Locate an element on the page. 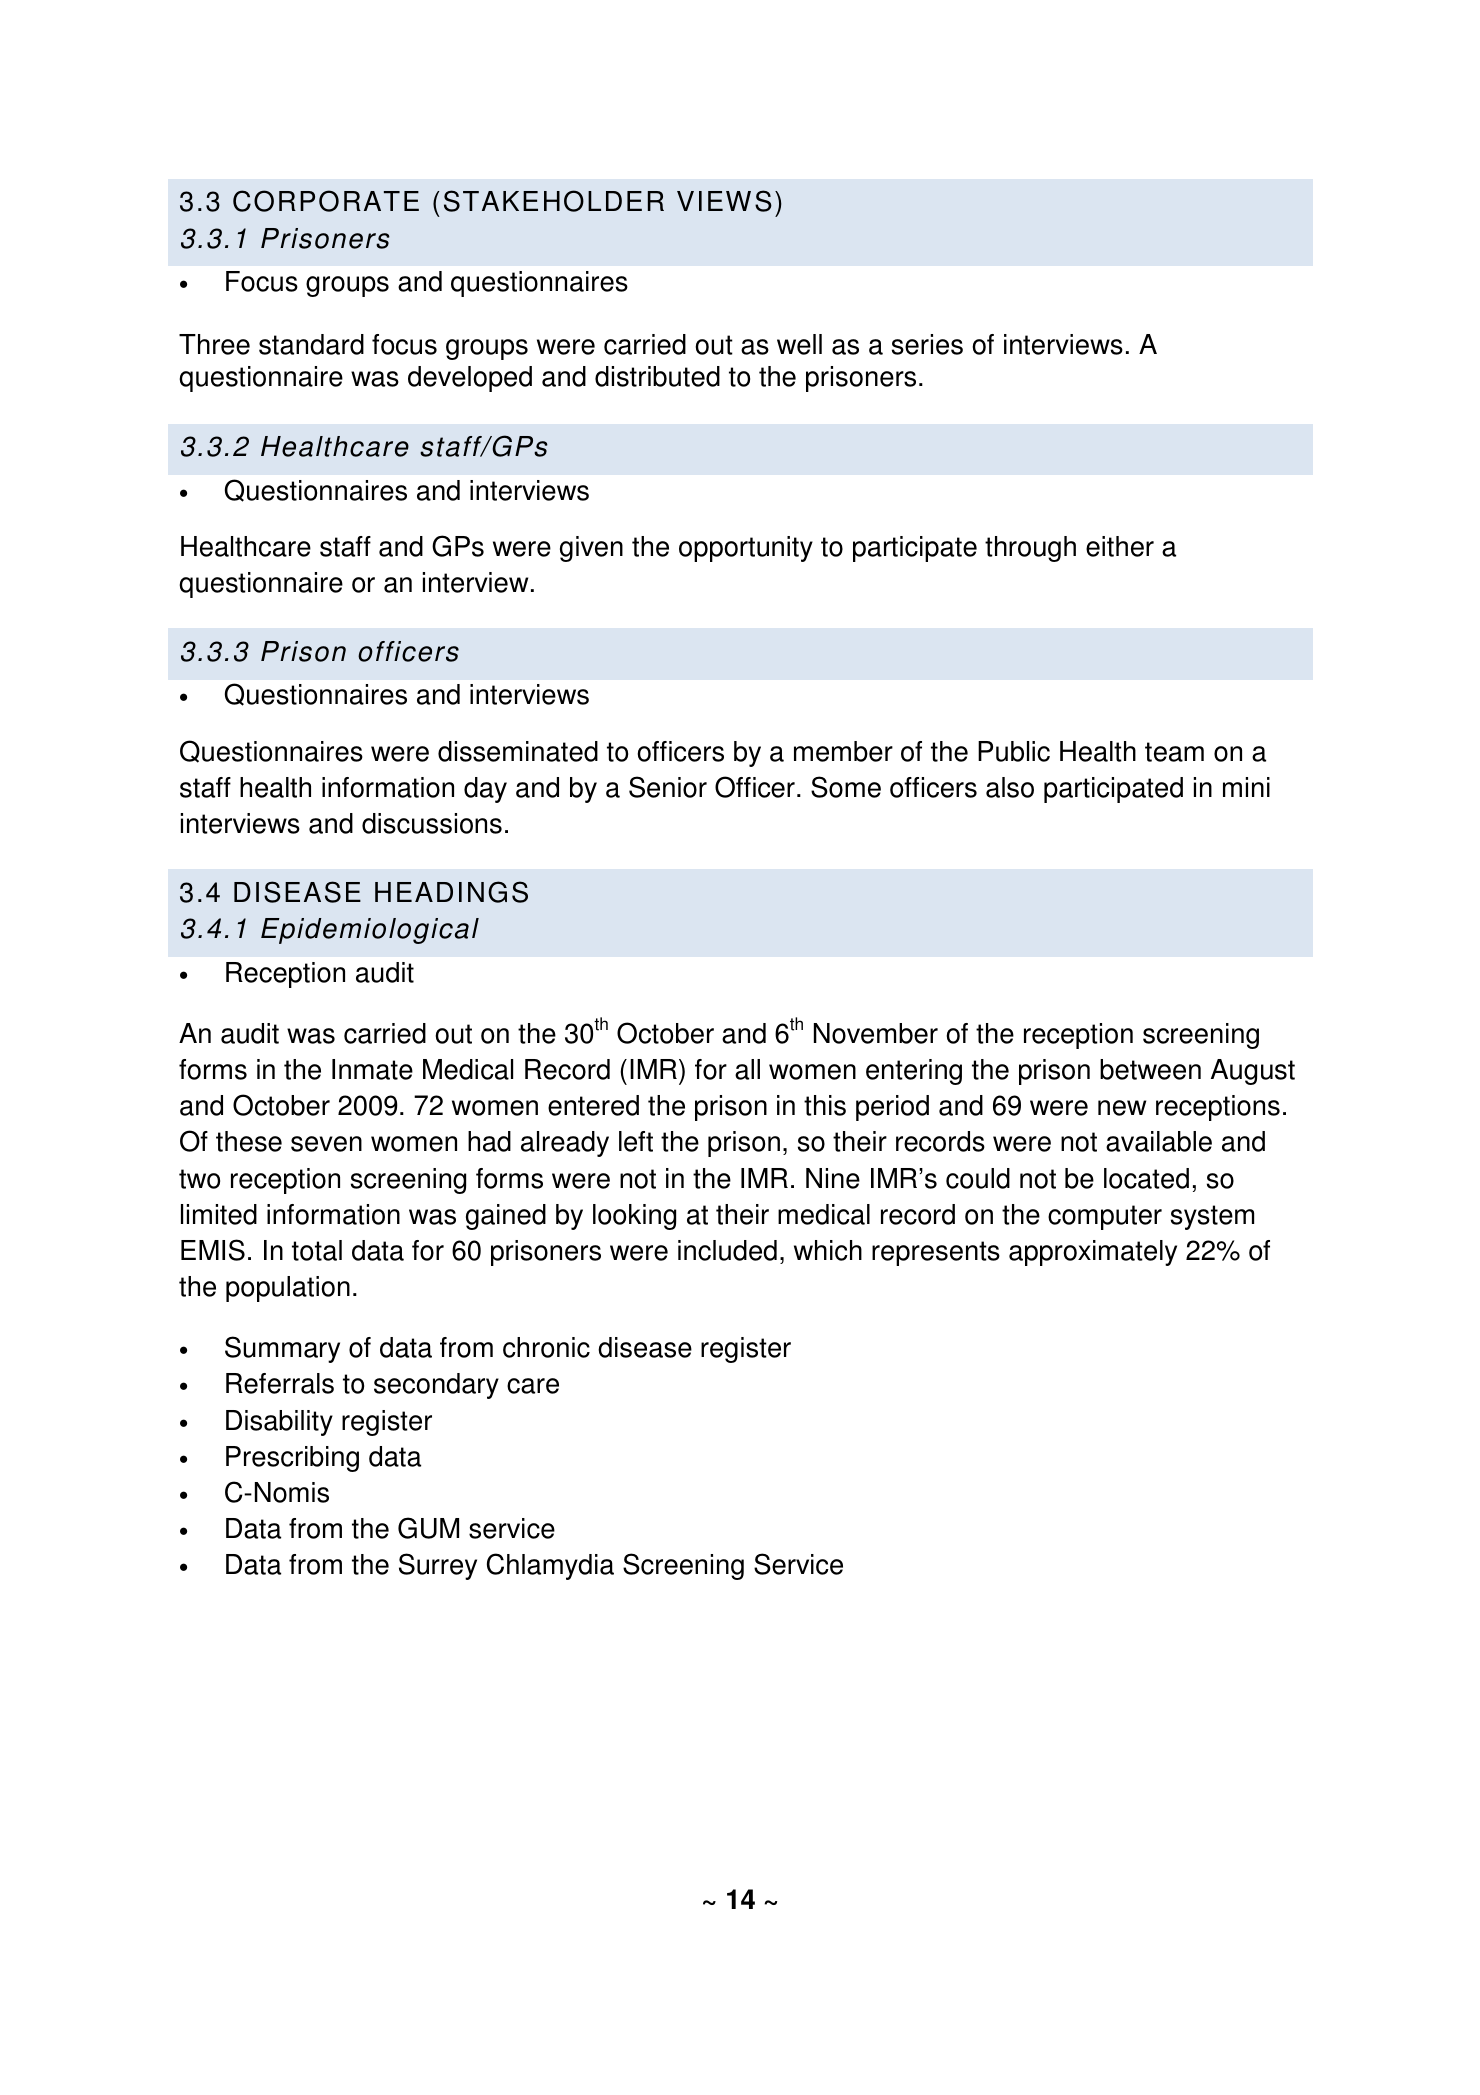 This document has width=1480, height=2095. included is located at coordinates (727, 1250).
